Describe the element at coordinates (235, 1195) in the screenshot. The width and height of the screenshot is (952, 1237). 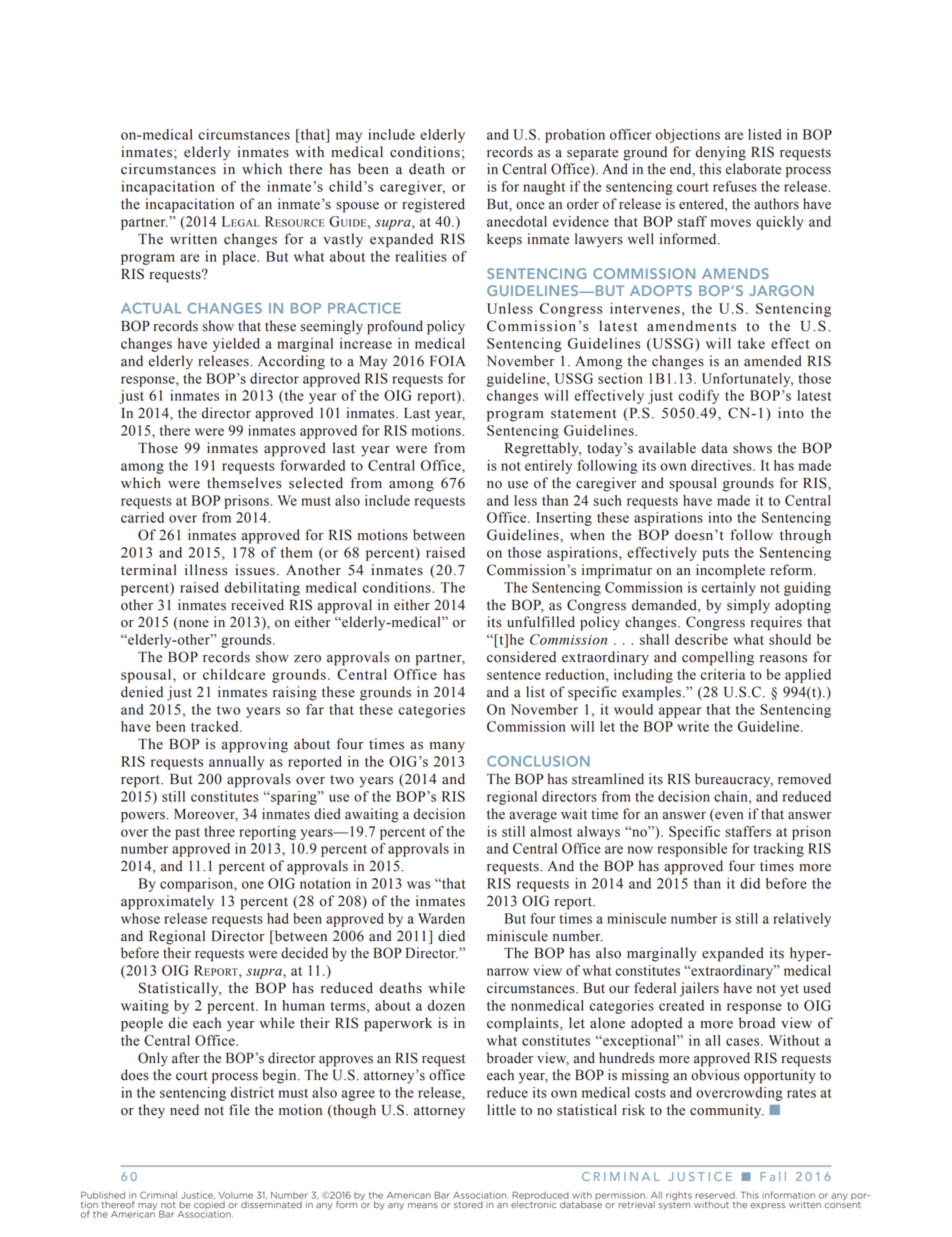
I see `Volume` at that location.
